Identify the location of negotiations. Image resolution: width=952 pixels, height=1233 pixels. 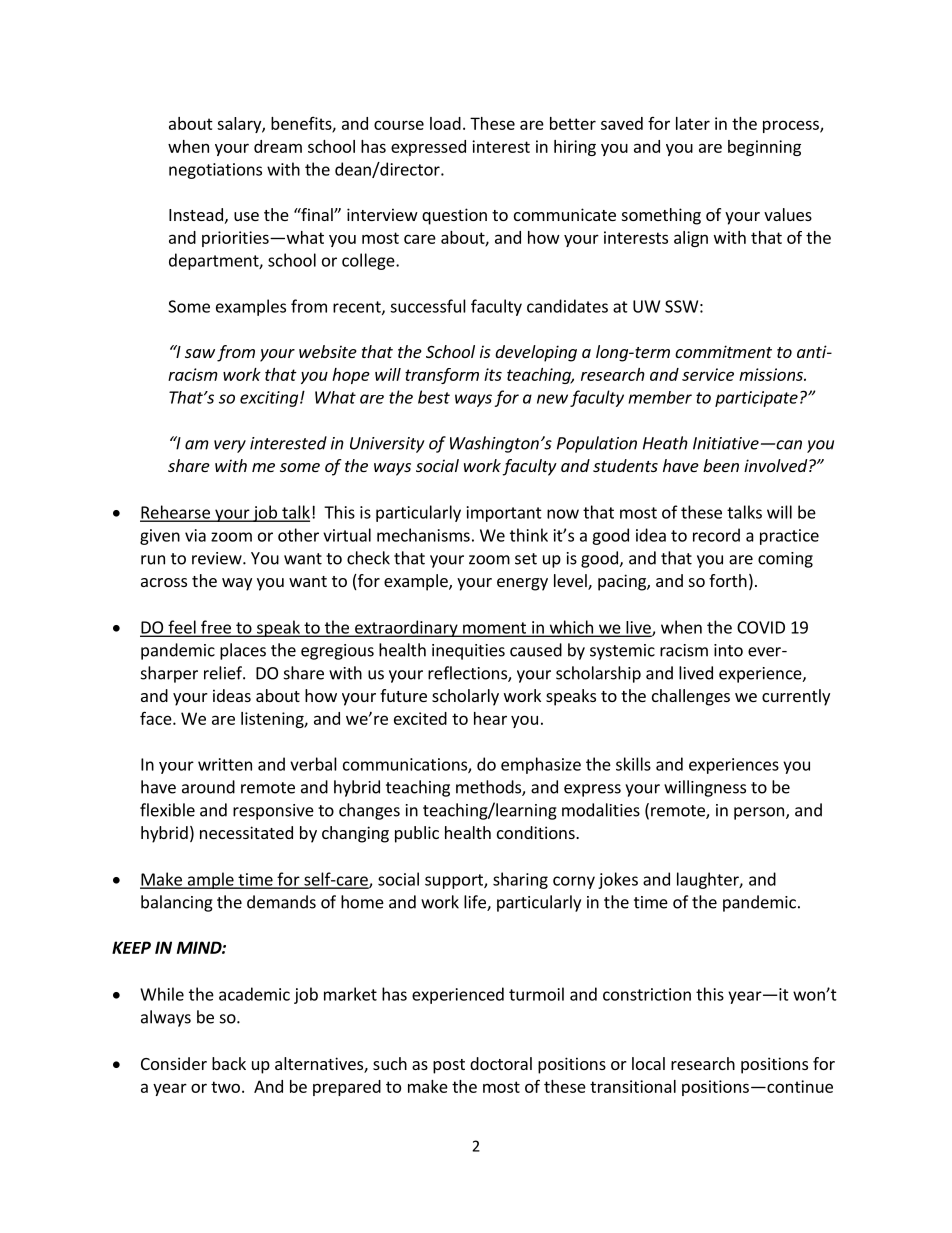
(215, 171).
